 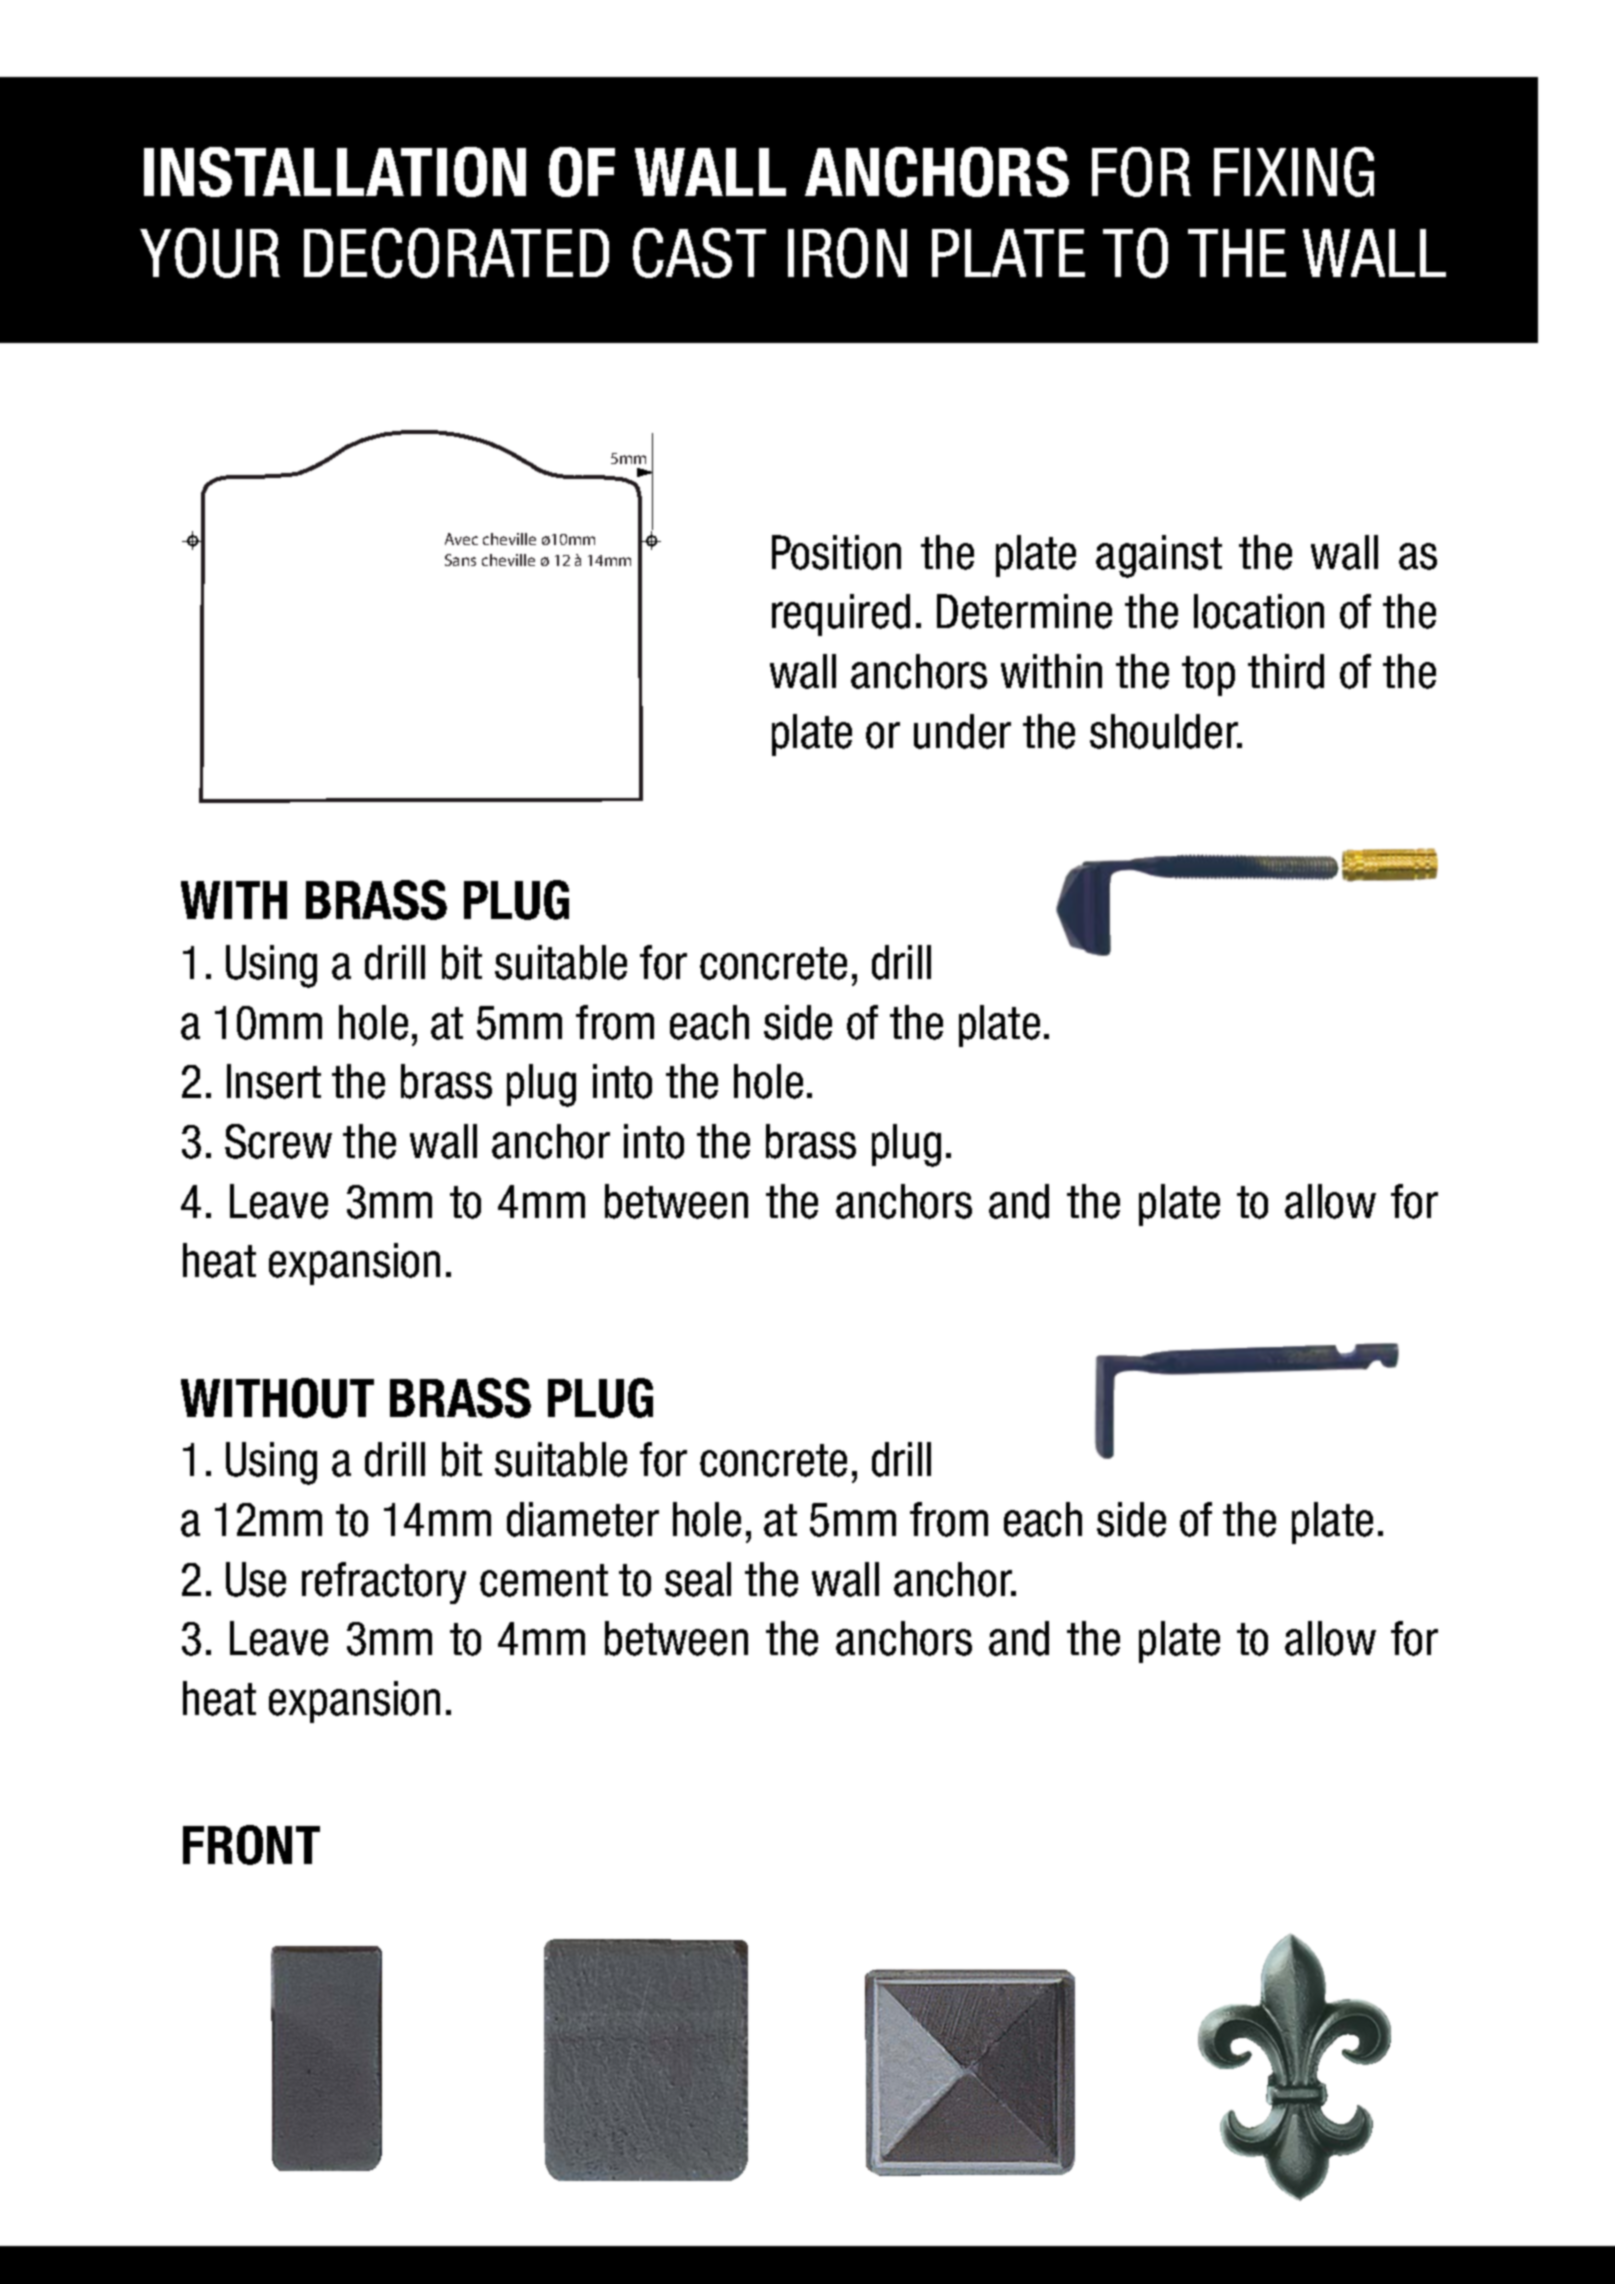 What do you see at coordinates (335, 172) in the image?
I see `INSTALLATION` at bounding box center [335, 172].
